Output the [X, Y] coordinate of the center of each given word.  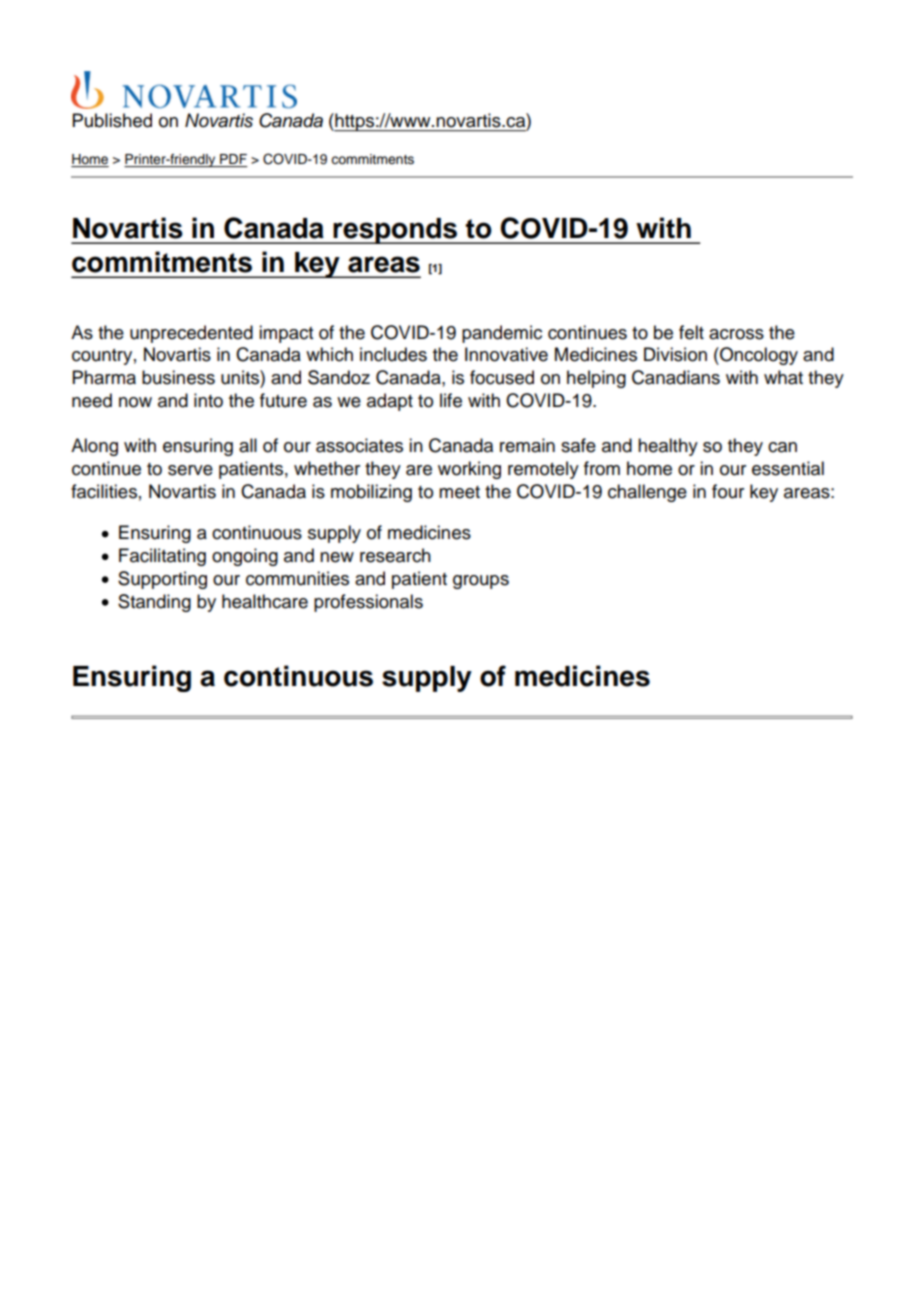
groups [481, 582]
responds [395, 231]
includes [393, 354]
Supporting [162, 580]
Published [112, 120]
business [178, 377]
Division [675, 354]
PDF [233, 159]
